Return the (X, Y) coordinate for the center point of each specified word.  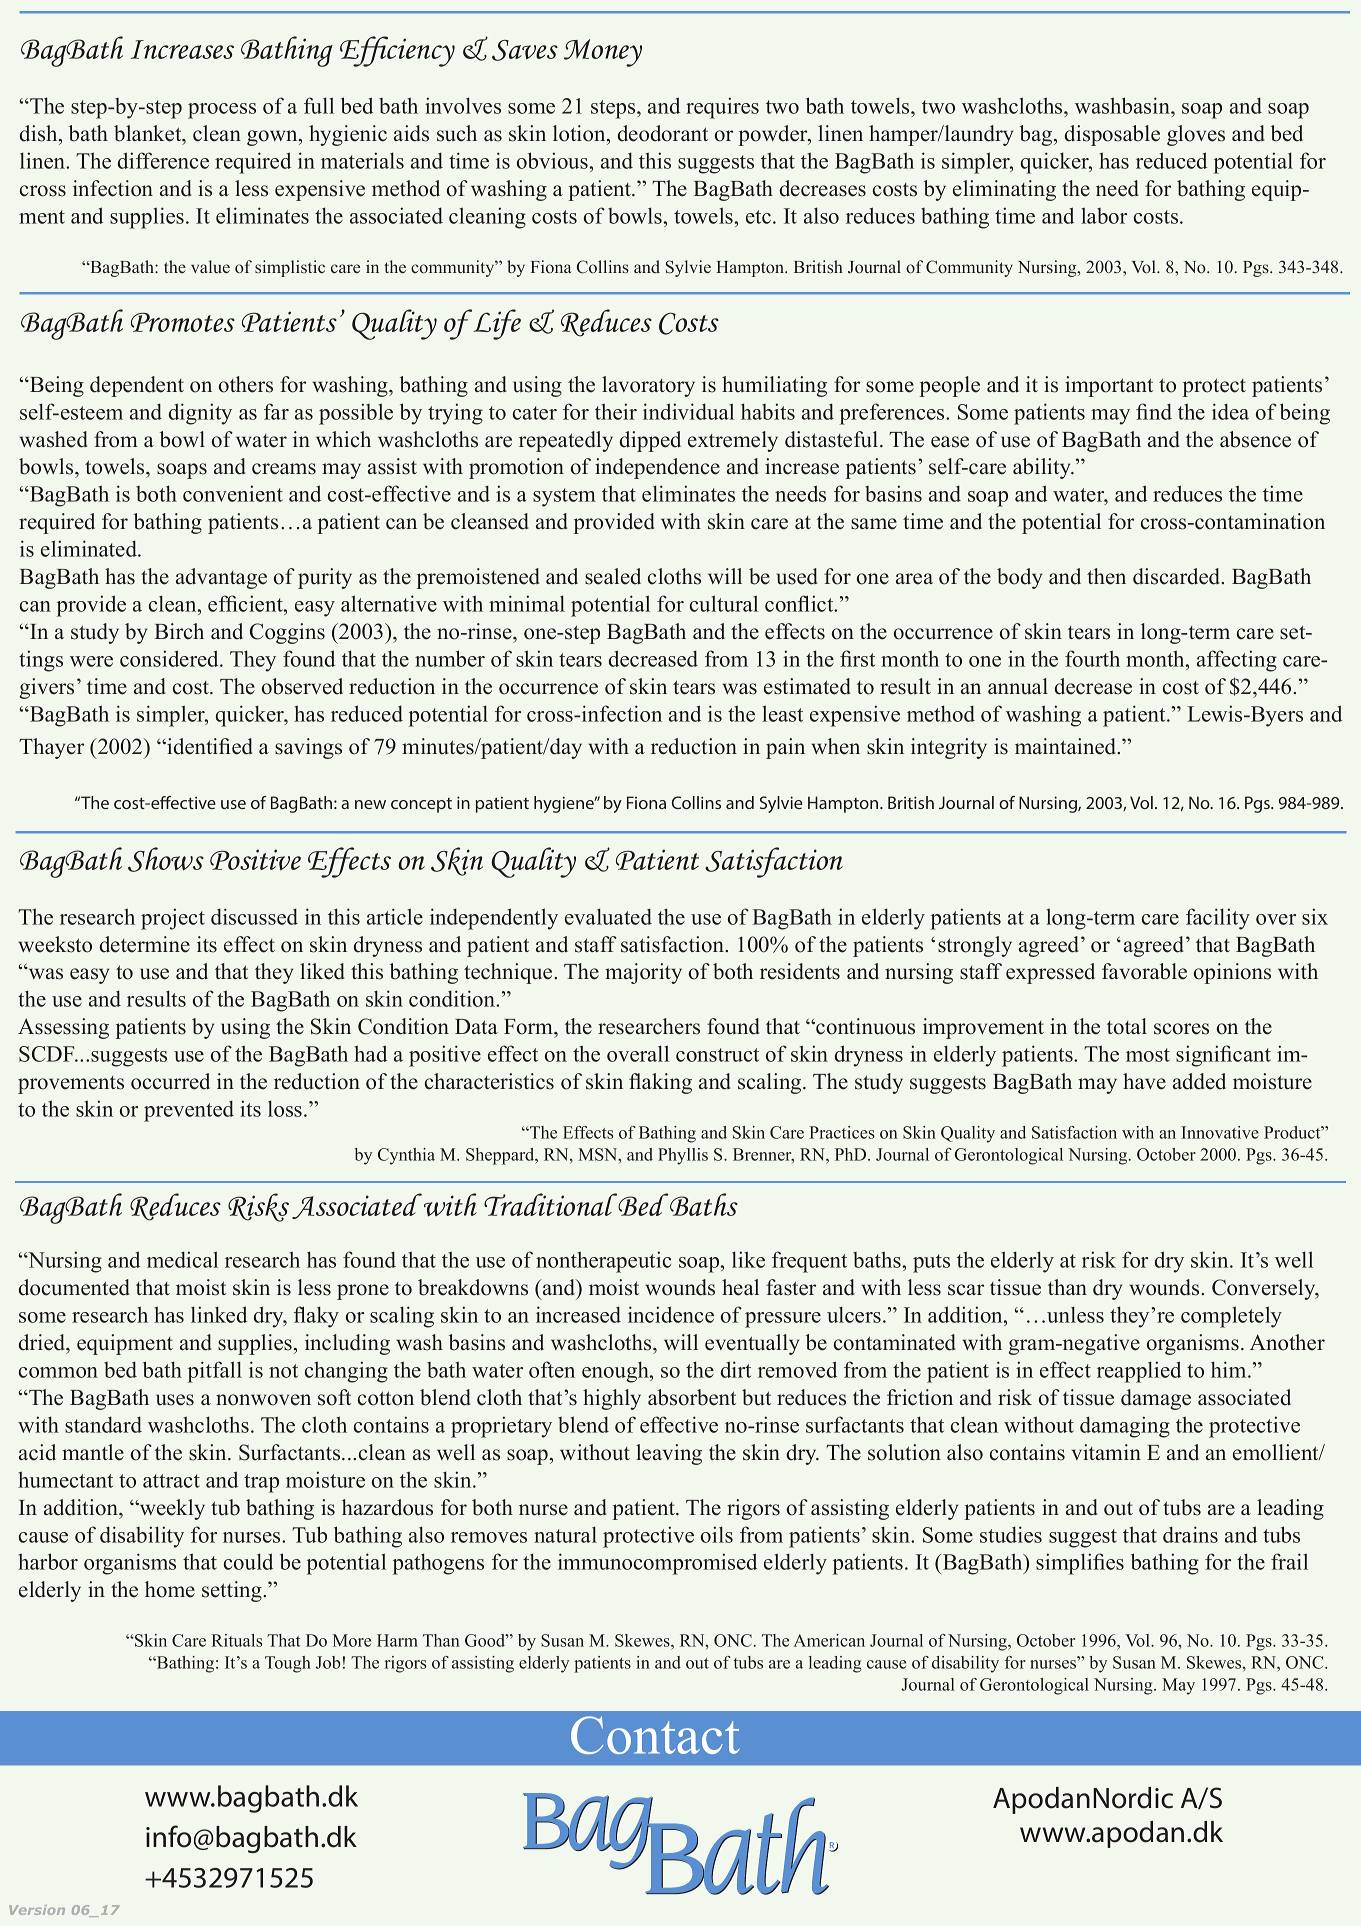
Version (37, 1910)
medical (182, 1259)
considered (170, 658)
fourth (1092, 658)
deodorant (663, 133)
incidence (671, 1314)
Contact (655, 1735)
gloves (1196, 135)
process (222, 111)
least (782, 713)
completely (1231, 1317)
